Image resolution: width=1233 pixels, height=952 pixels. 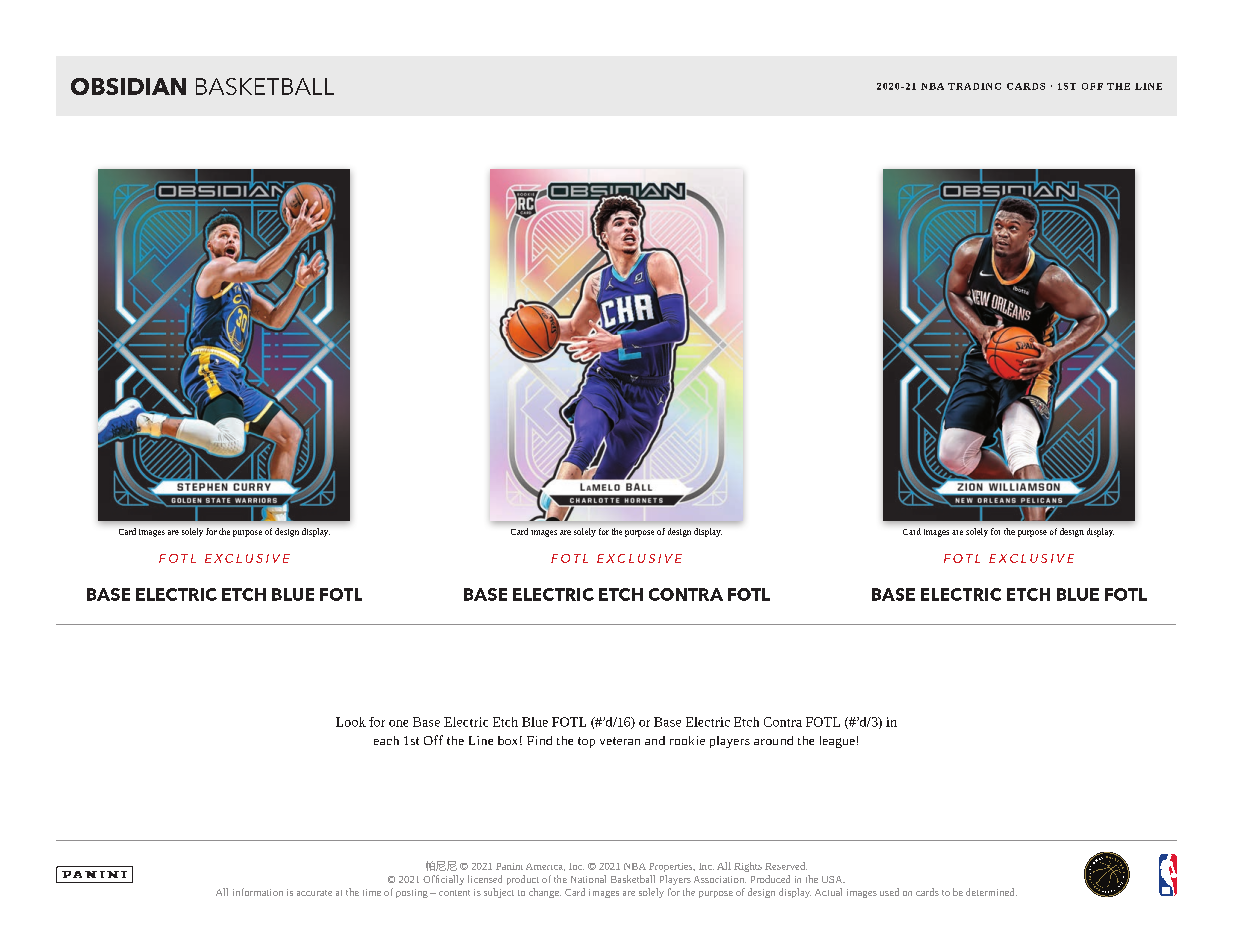 I want to click on National, so click(x=588, y=879).
